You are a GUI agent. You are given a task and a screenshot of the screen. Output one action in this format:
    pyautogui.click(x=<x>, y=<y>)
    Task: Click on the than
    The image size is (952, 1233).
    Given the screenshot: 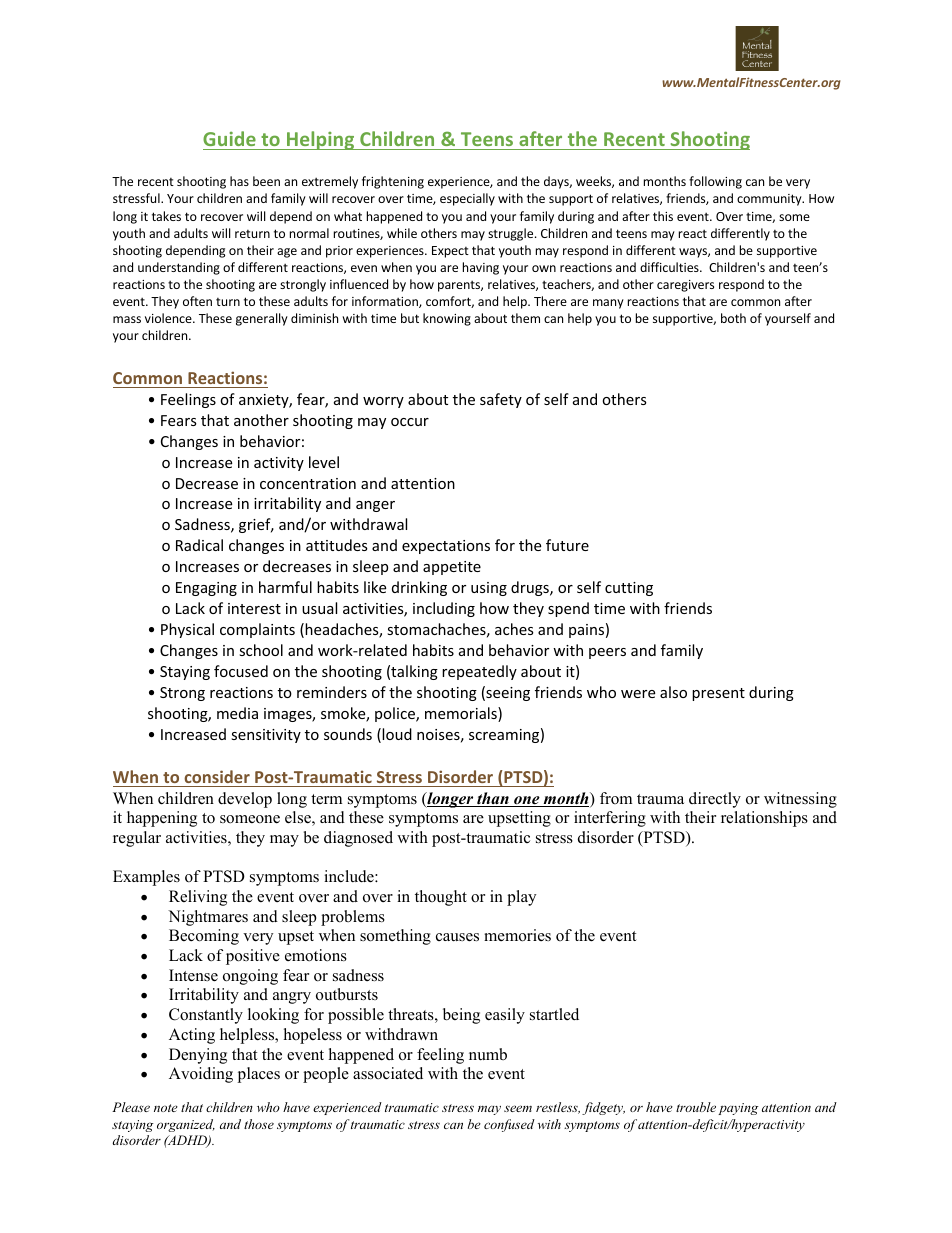 What is the action you would take?
    pyautogui.click(x=493, y=799)
